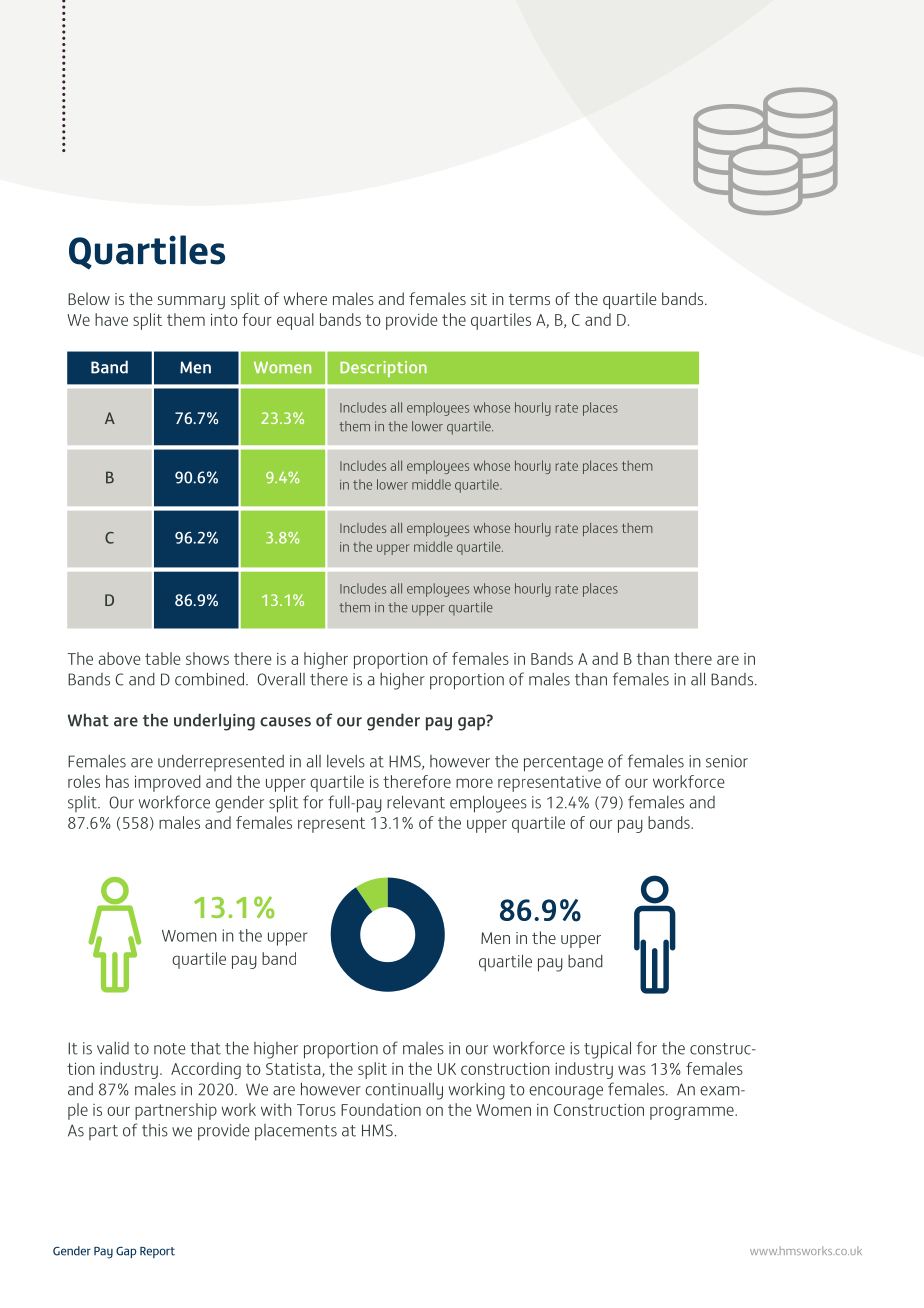 The image size is (924, 1308). Describe the element at coordinates (296, 1132) in the screenshot. I see `placements` at that location.
